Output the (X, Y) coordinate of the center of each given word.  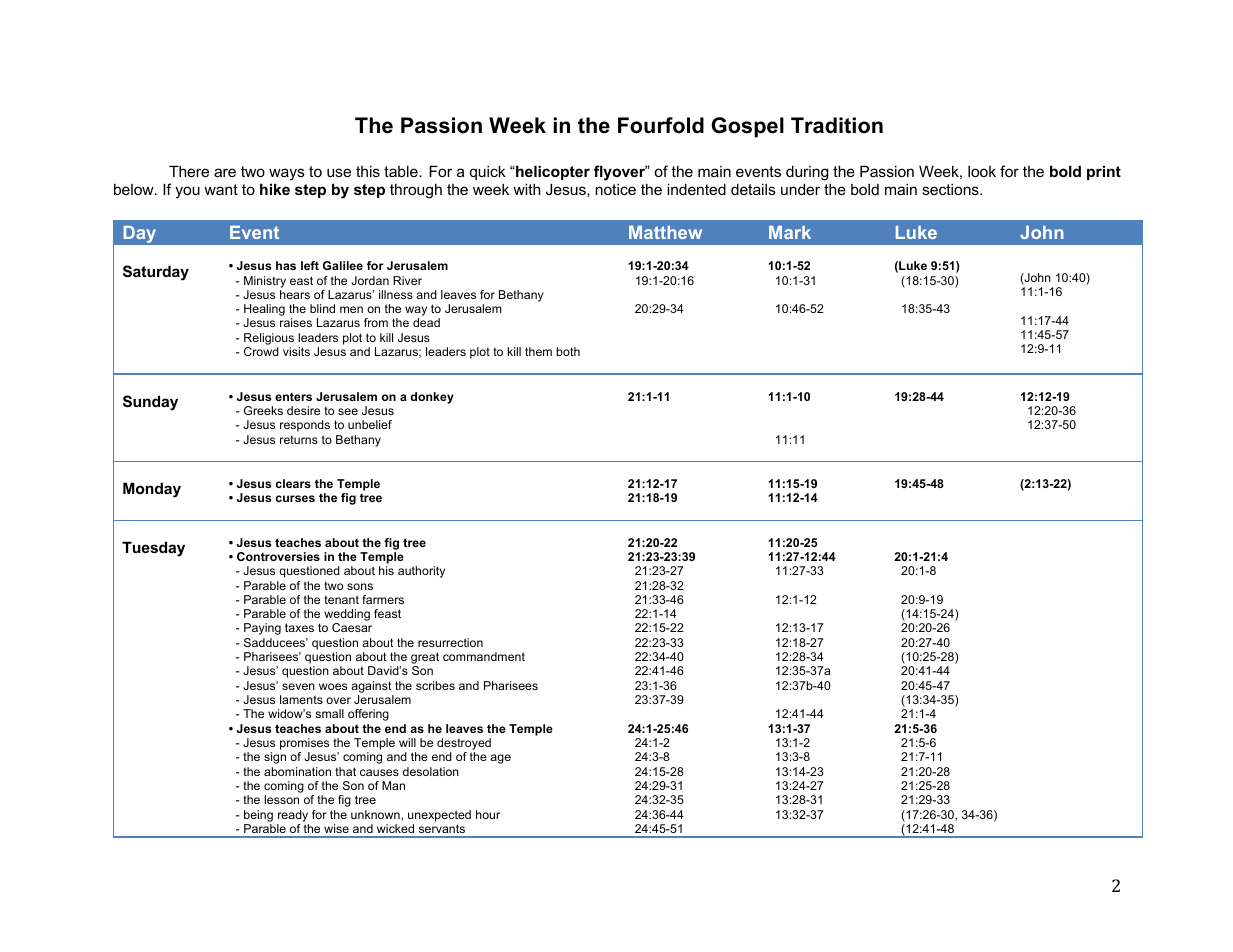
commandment (484, 656)
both (568, 351)
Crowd (261, 351)
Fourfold (661, 125)
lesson (281, 799)
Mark (790, 232)
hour (488, 814)
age (500, 759)
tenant (341, 599)
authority (421, 572)
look (982, 171)
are (225, 172)
